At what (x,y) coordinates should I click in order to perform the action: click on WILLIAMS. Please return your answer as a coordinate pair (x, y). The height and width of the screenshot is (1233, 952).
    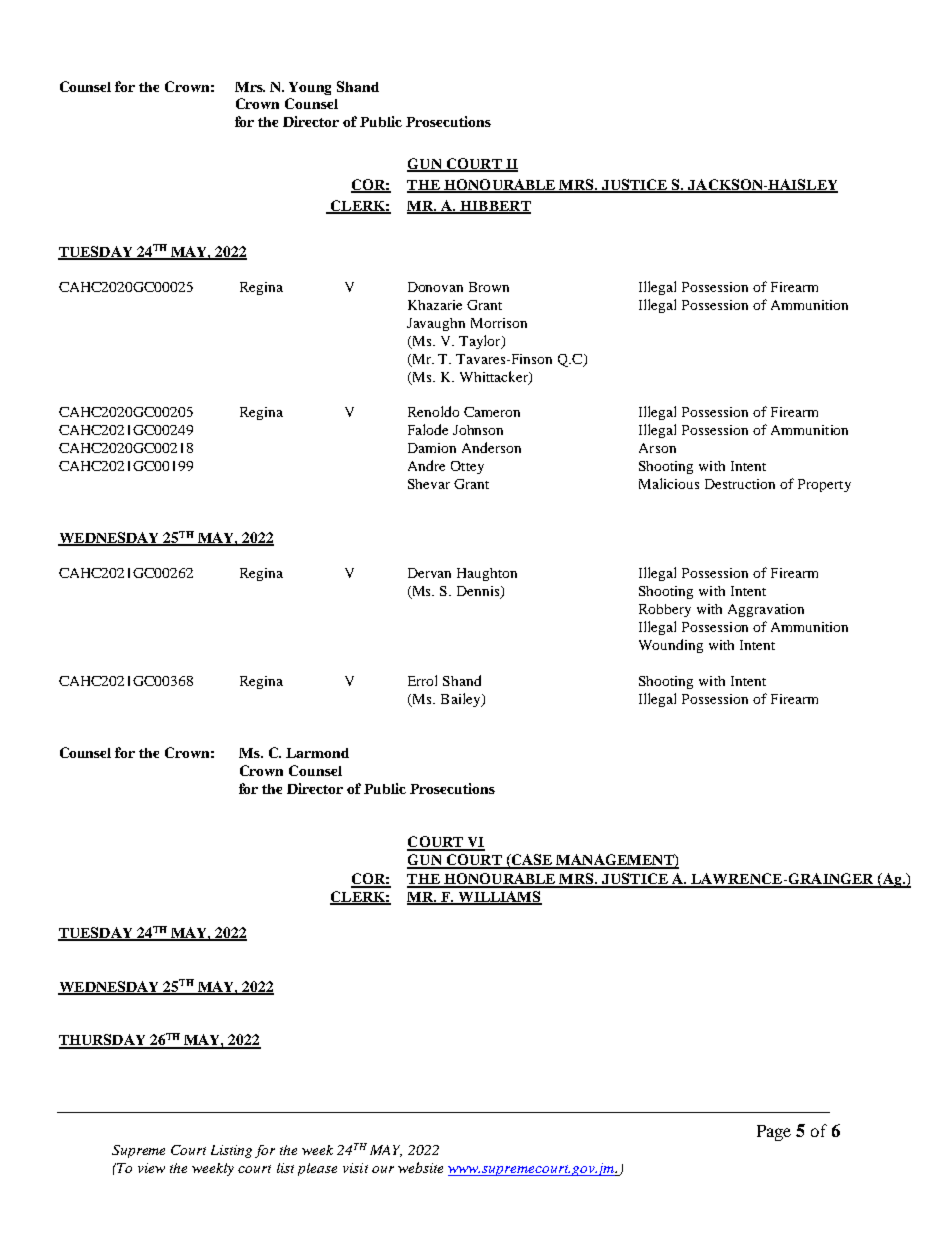
    Looking at the image, I should click on (499, 898).
